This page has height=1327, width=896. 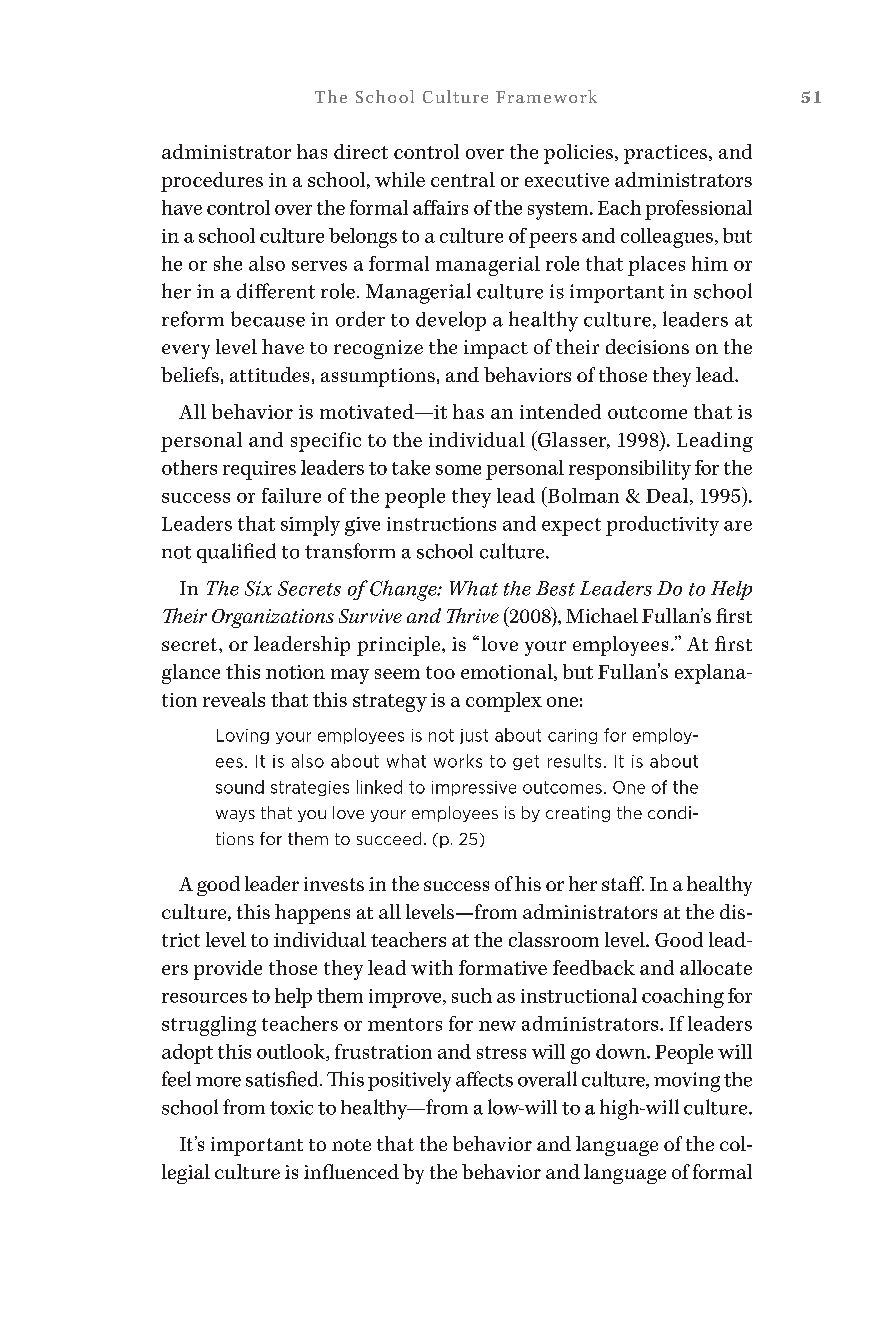 I want to click on Thrive, so click(x=473, y=615).
